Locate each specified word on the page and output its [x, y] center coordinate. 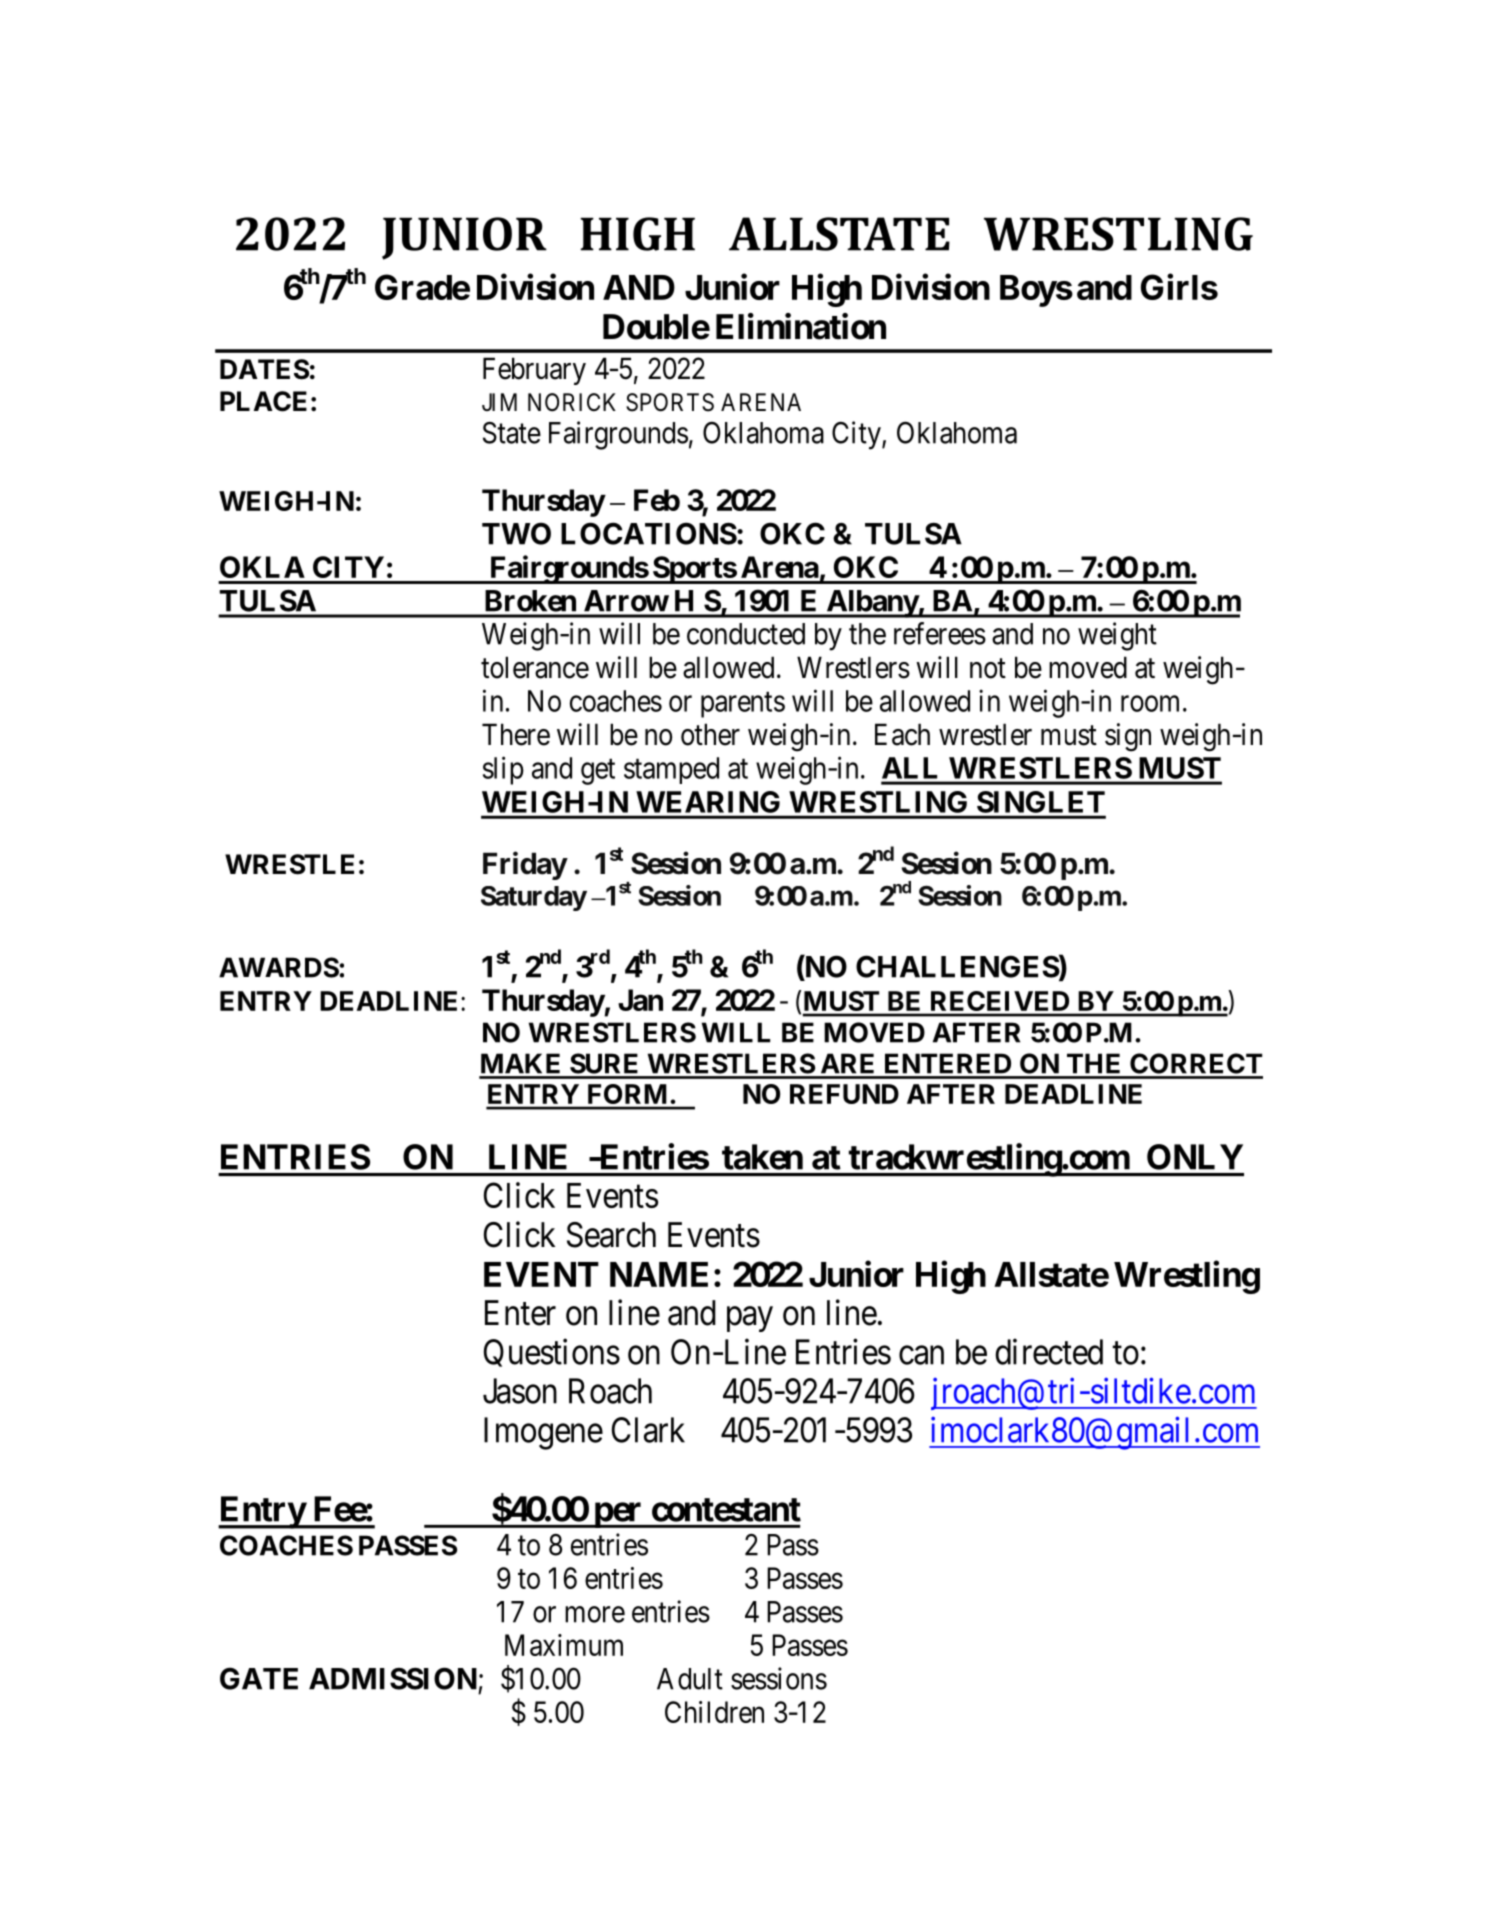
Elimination [801, 326]
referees [940, 633]
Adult [690, 1679]
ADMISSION [393, 1678]
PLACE [263, 401]
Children [714, 1712]
